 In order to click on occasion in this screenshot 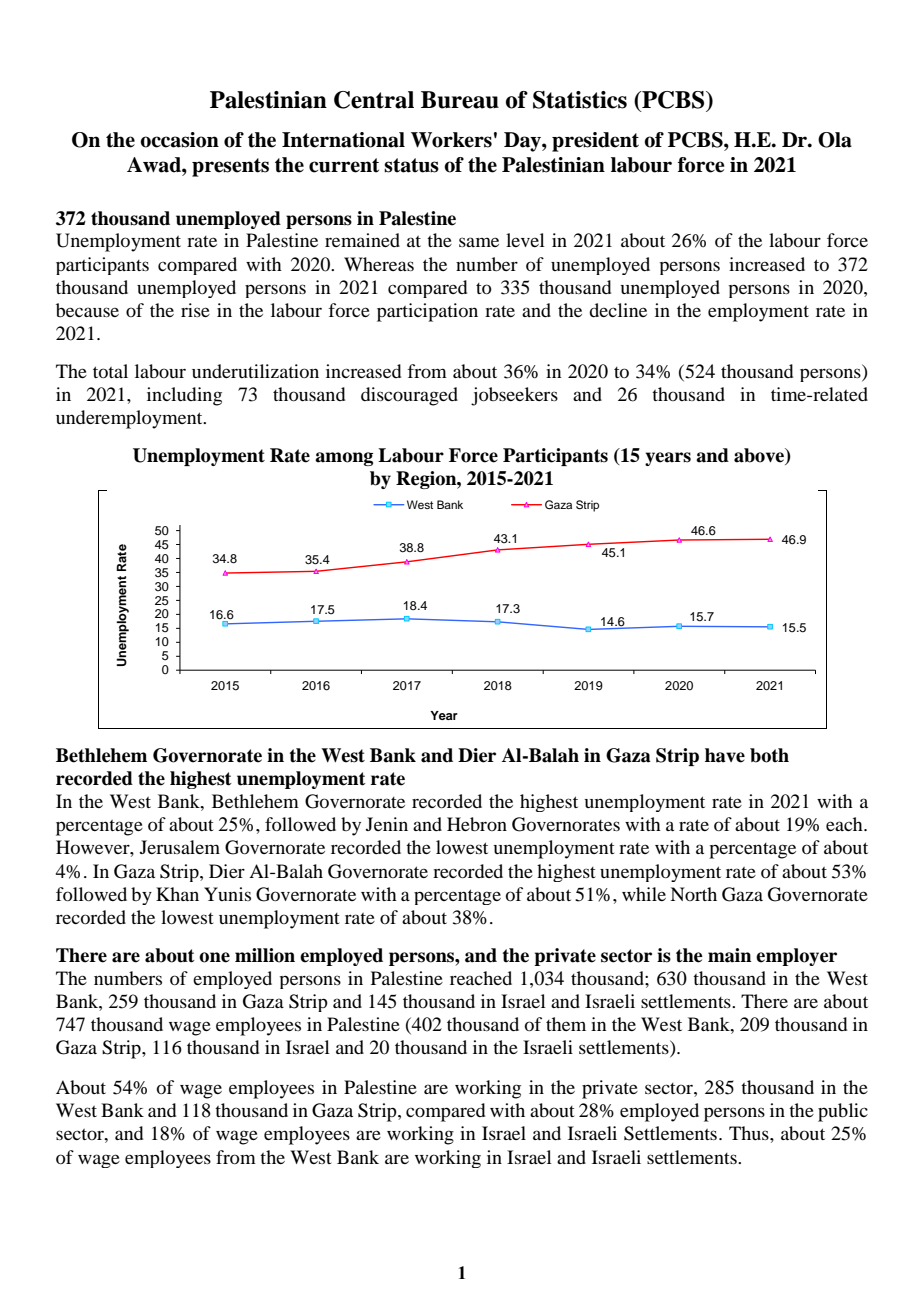, I will do `click(179, 140)`.
